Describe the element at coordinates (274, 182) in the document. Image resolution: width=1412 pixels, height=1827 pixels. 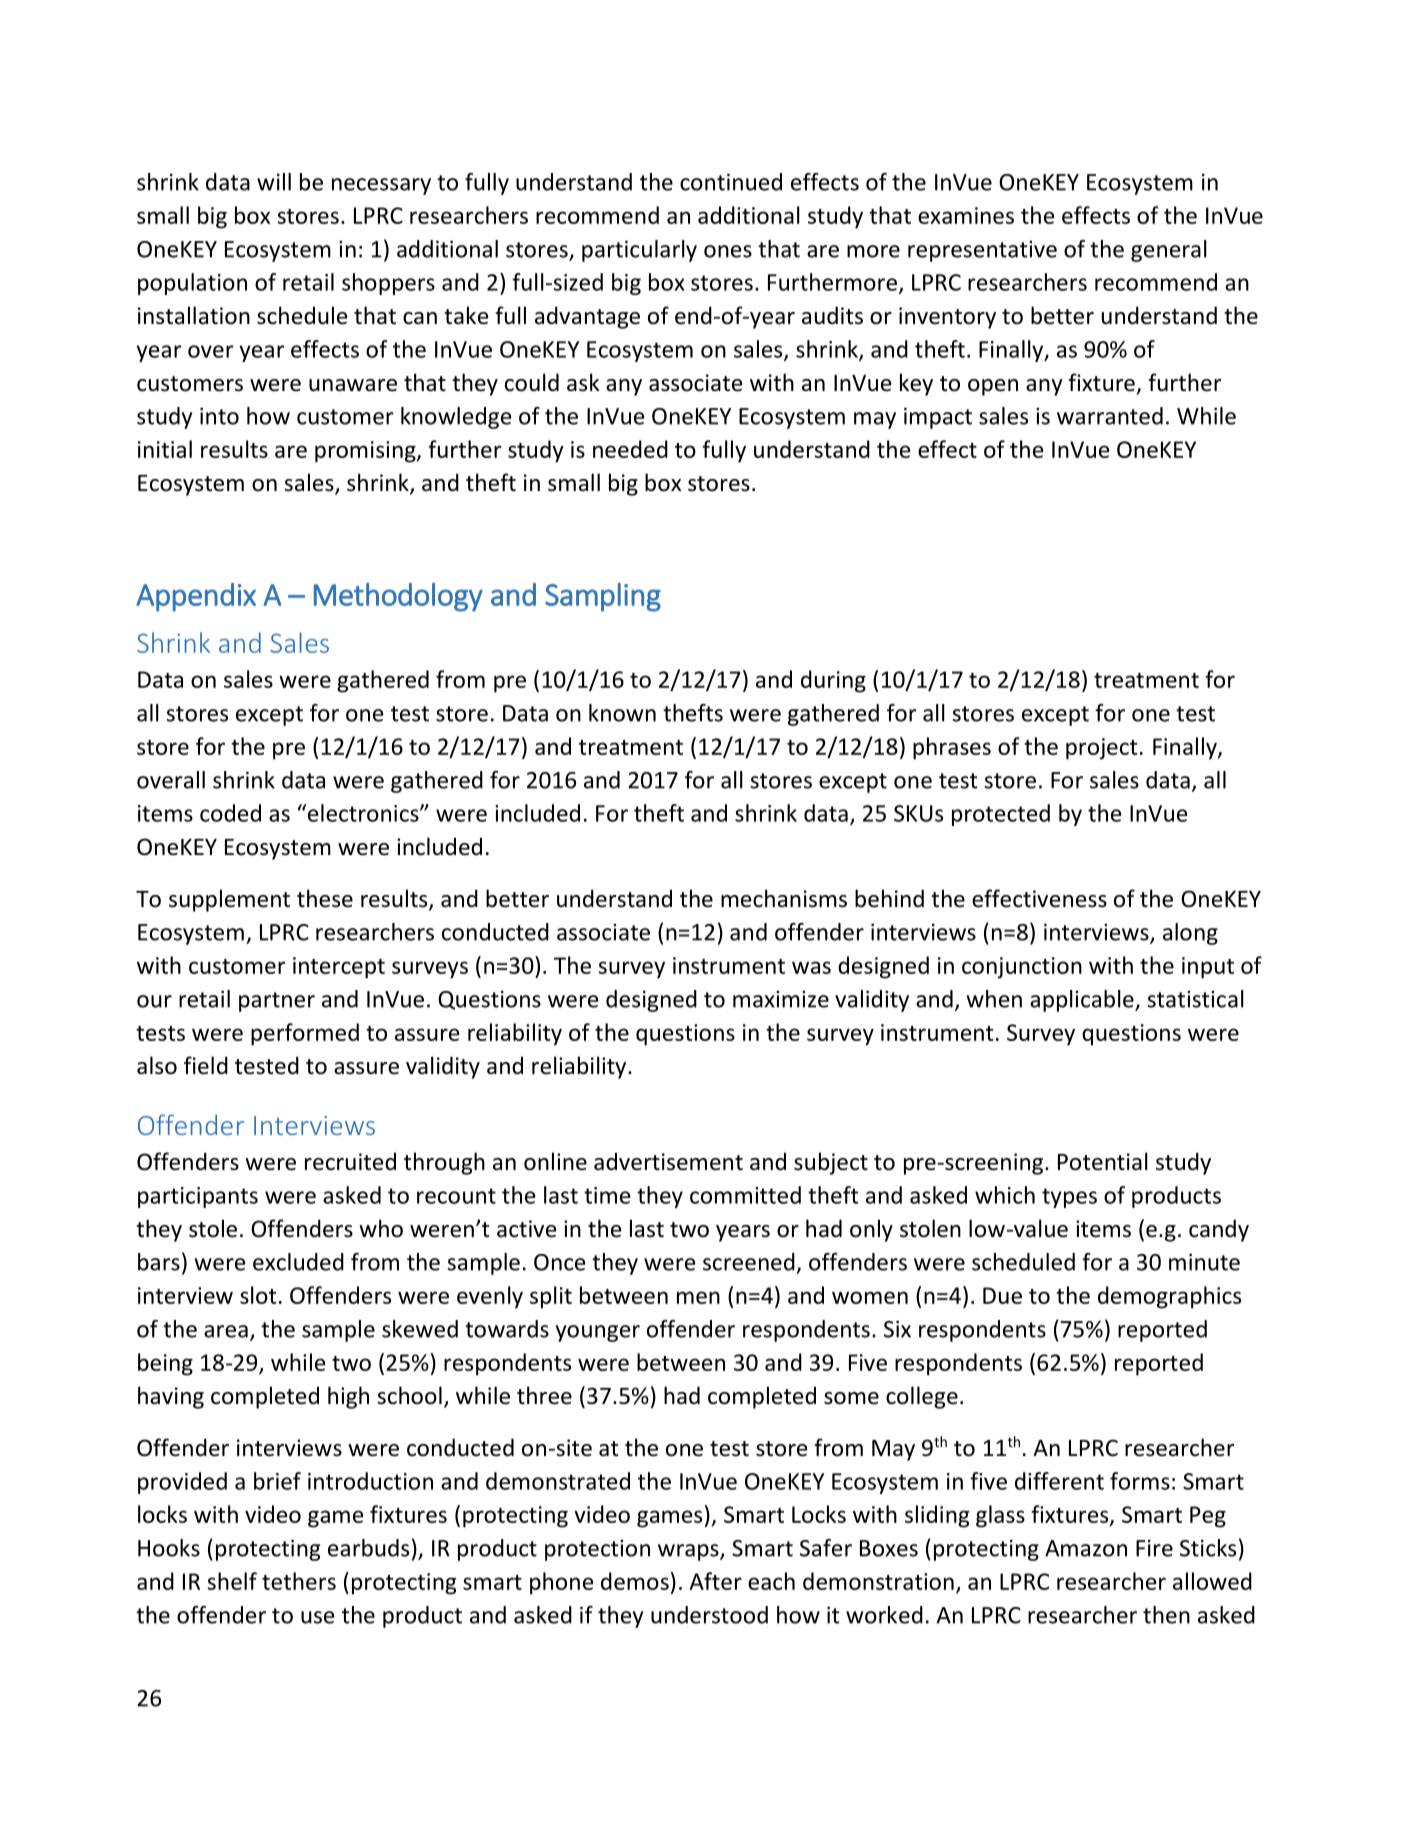
I see `will` at that location.
